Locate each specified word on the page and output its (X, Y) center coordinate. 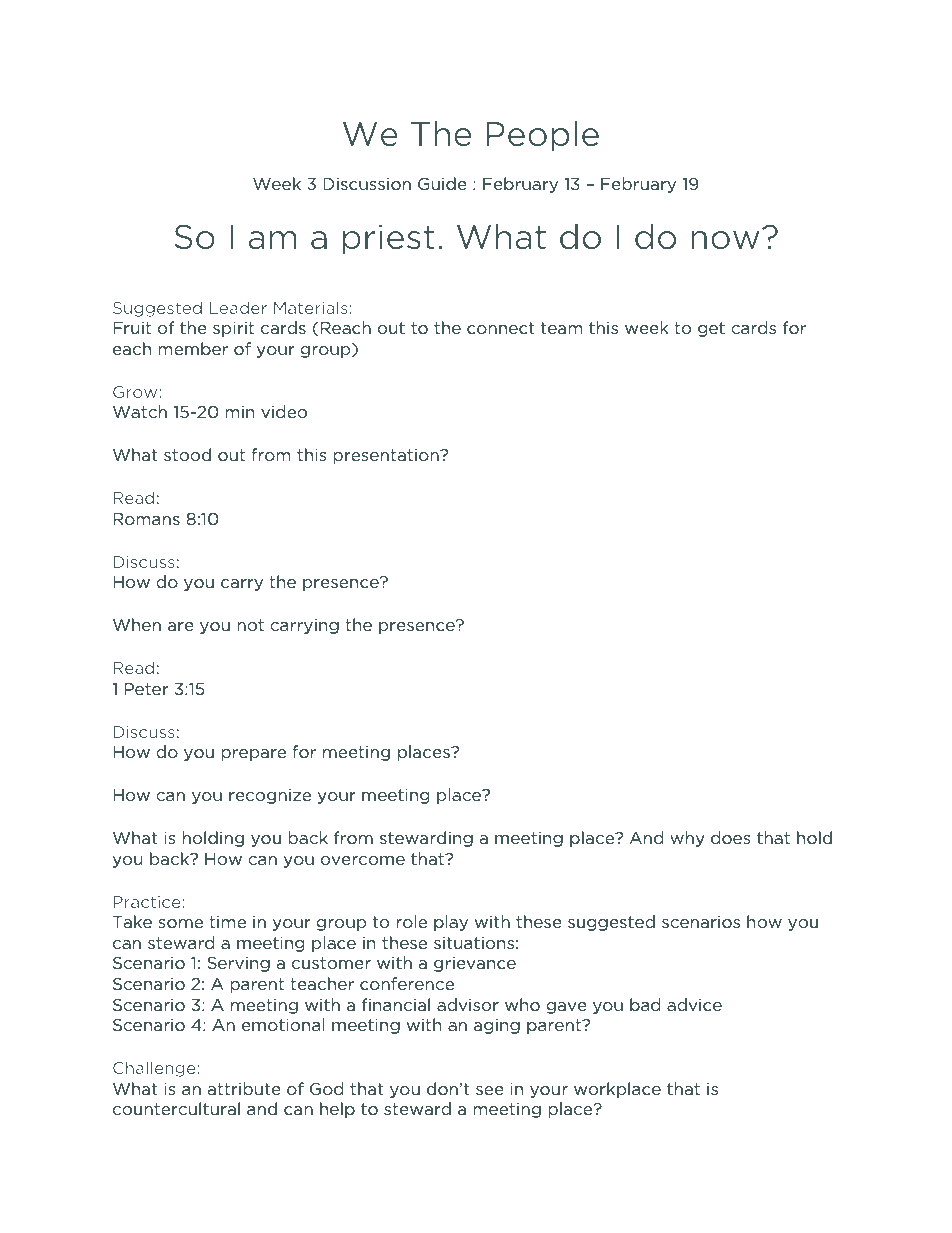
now (725, 240)
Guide (442, 183)
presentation (387, 456)
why (687, 839)
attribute (244, 1088)
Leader (238, 307)
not (250, 625)
